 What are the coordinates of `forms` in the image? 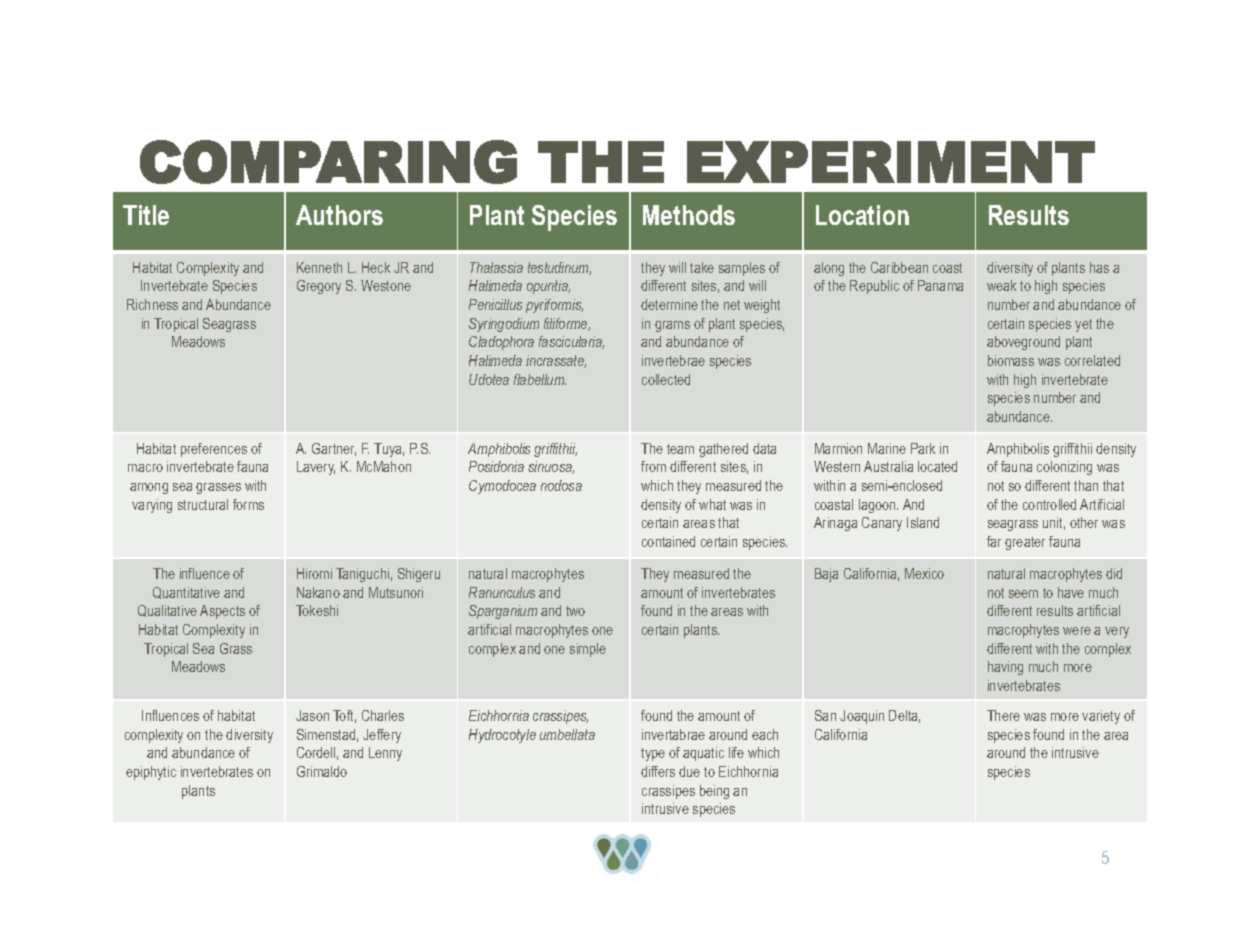 It's located at (248, 504).
